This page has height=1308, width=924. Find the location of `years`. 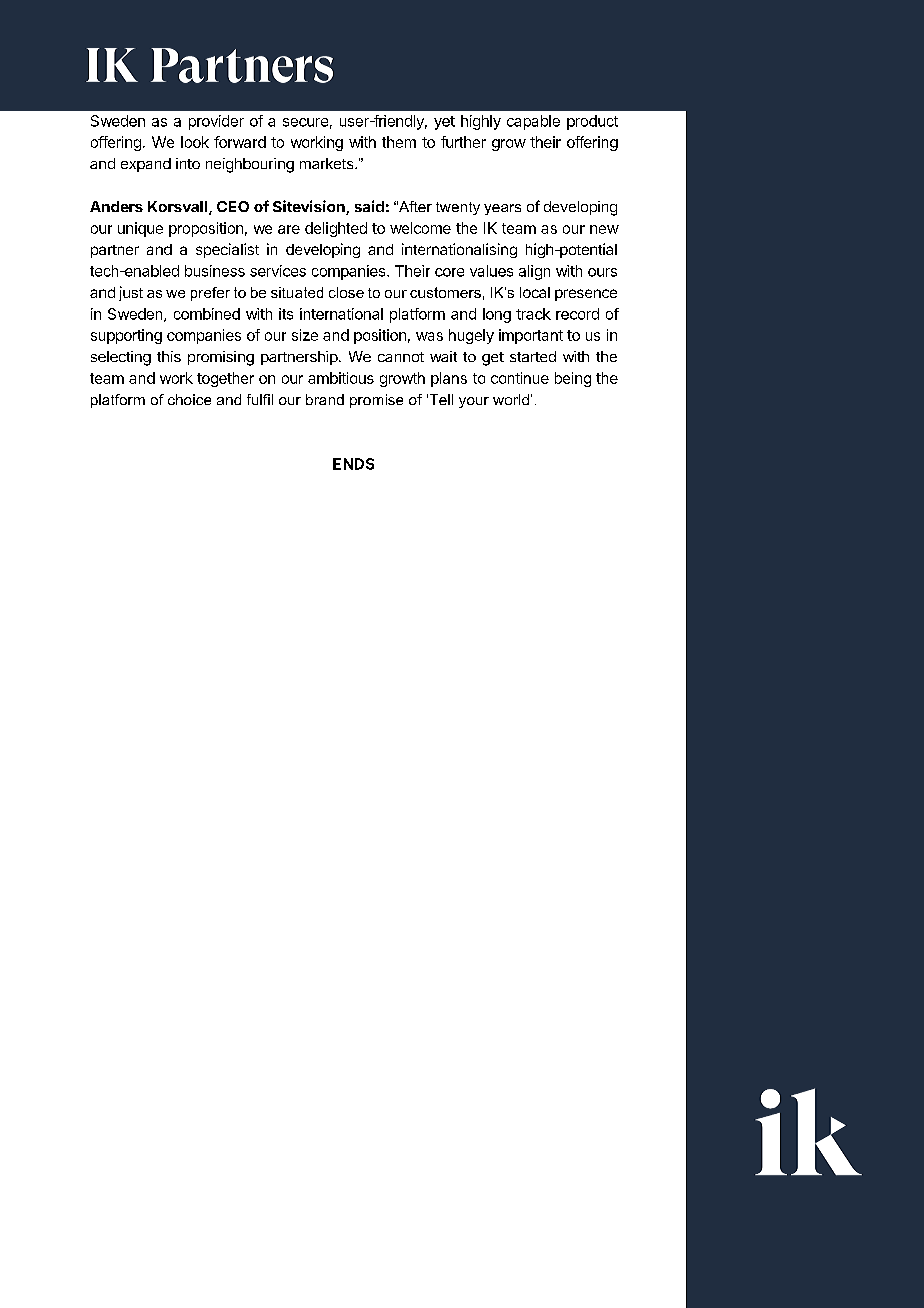

years is located at coordinates (502, 209).
